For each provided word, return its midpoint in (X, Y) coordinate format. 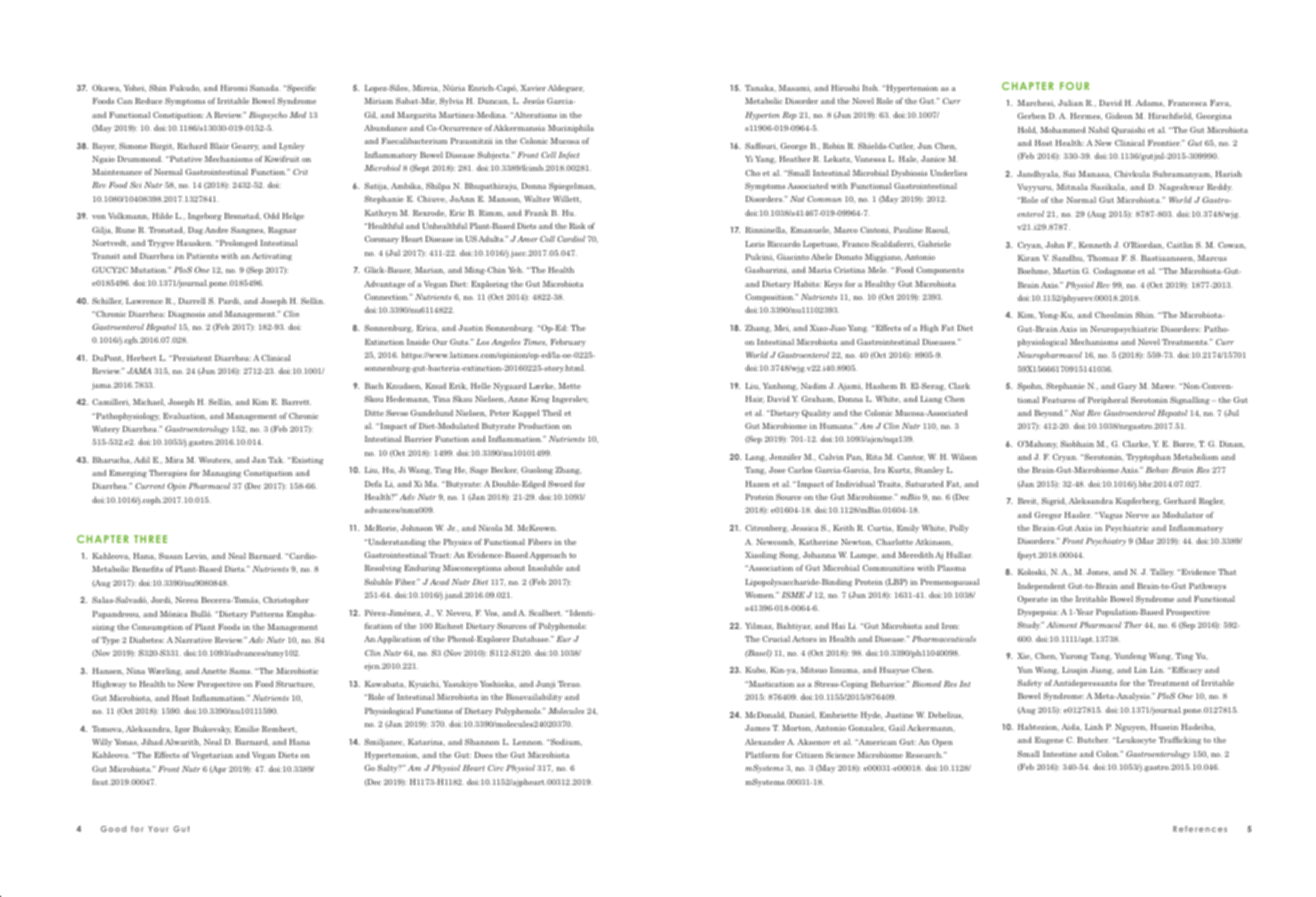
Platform (762, 755)
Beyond (1049, 414)
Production (539, 426)
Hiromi (234, 88)
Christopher (286, 601)
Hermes (1086, 116)
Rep (789, 116)
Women (760, 595)
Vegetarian (212, 756)
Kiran (1029, 258)
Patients (202, 256)
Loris (755, 244)
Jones (1098, 572)
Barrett (296, 402)
